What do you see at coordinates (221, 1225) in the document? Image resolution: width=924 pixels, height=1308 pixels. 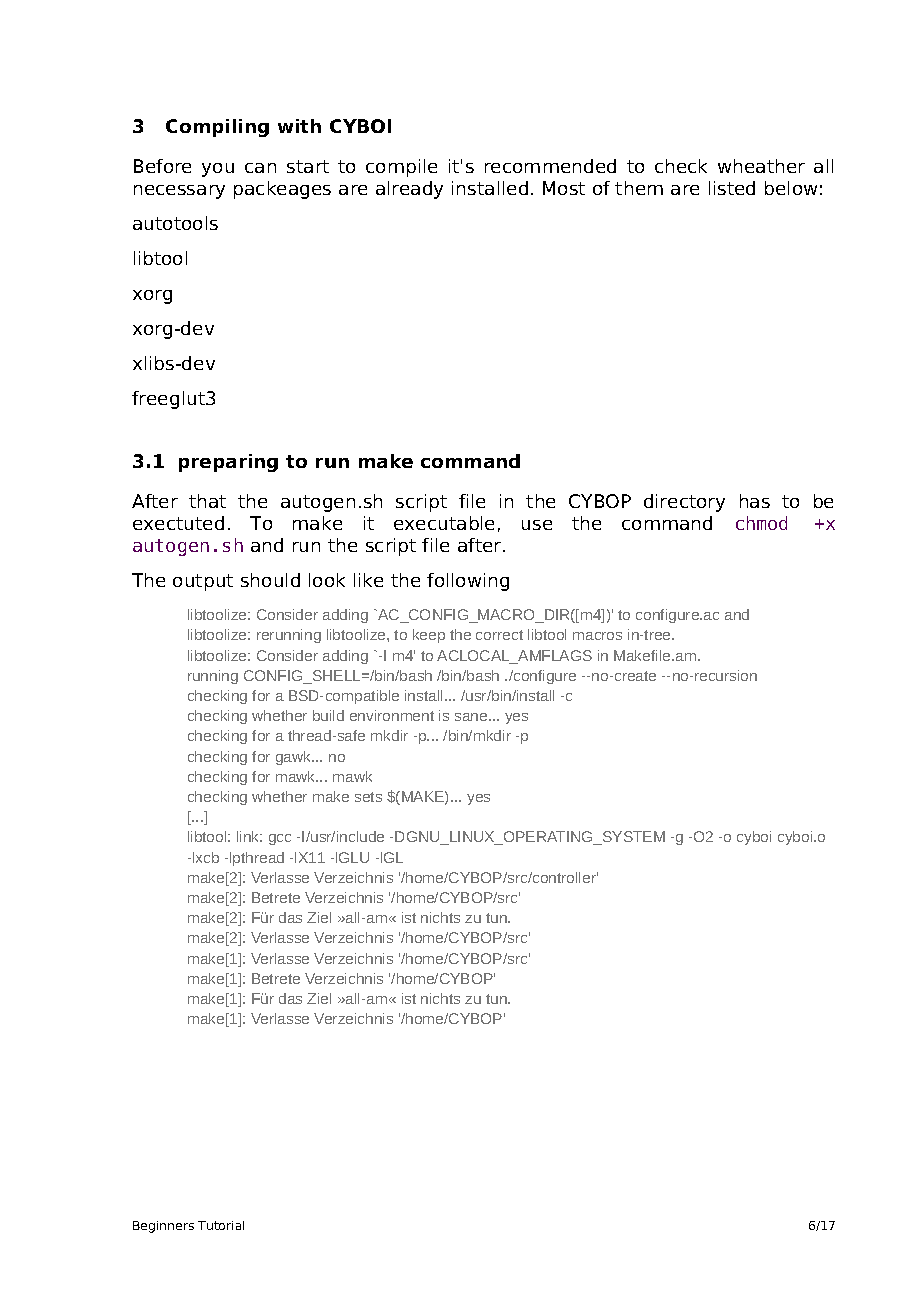 I see `Tutorial` at bounding box center [221, 1225].
